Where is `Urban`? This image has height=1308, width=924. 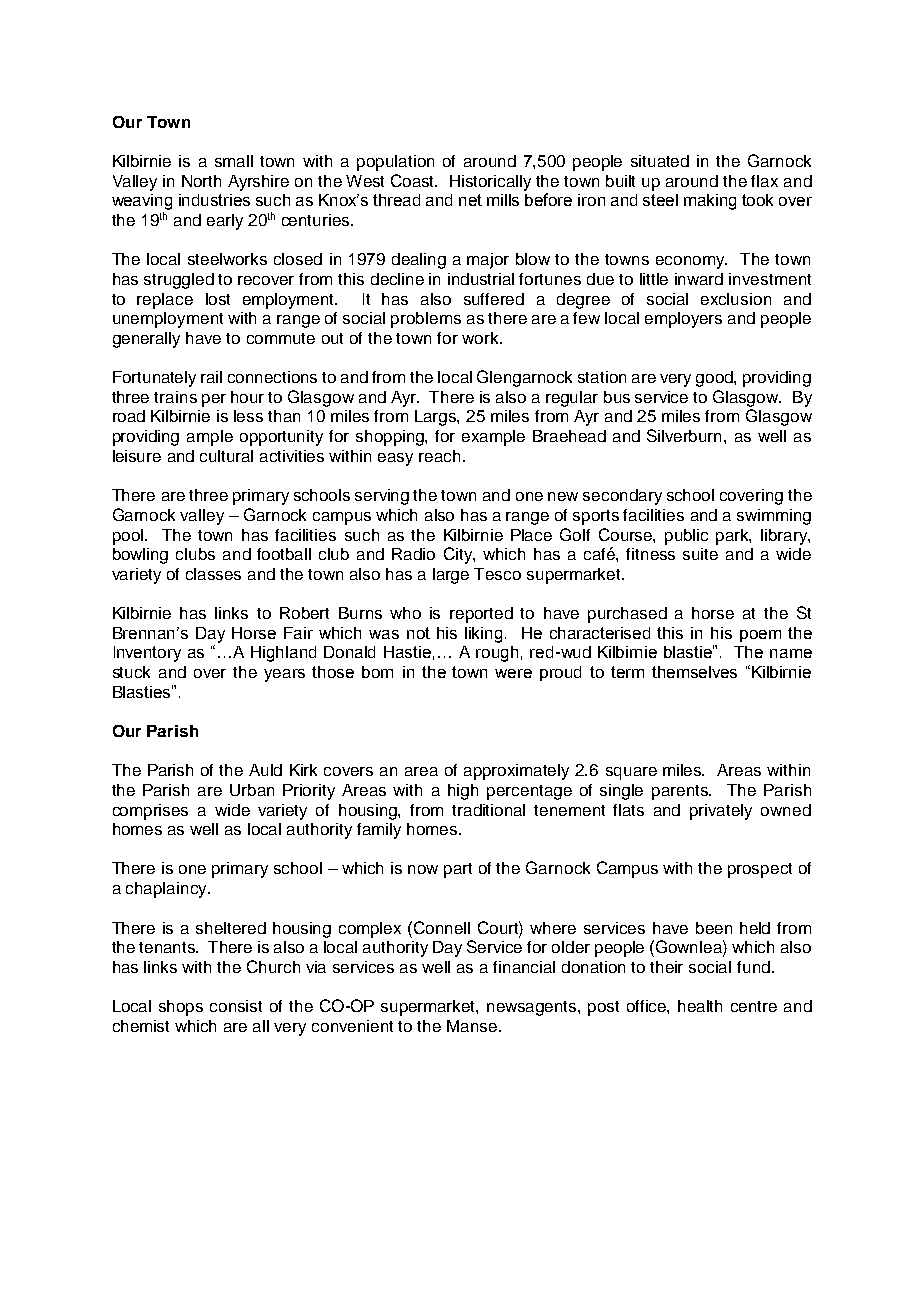 Urban is located at coordinates (252, 790).
